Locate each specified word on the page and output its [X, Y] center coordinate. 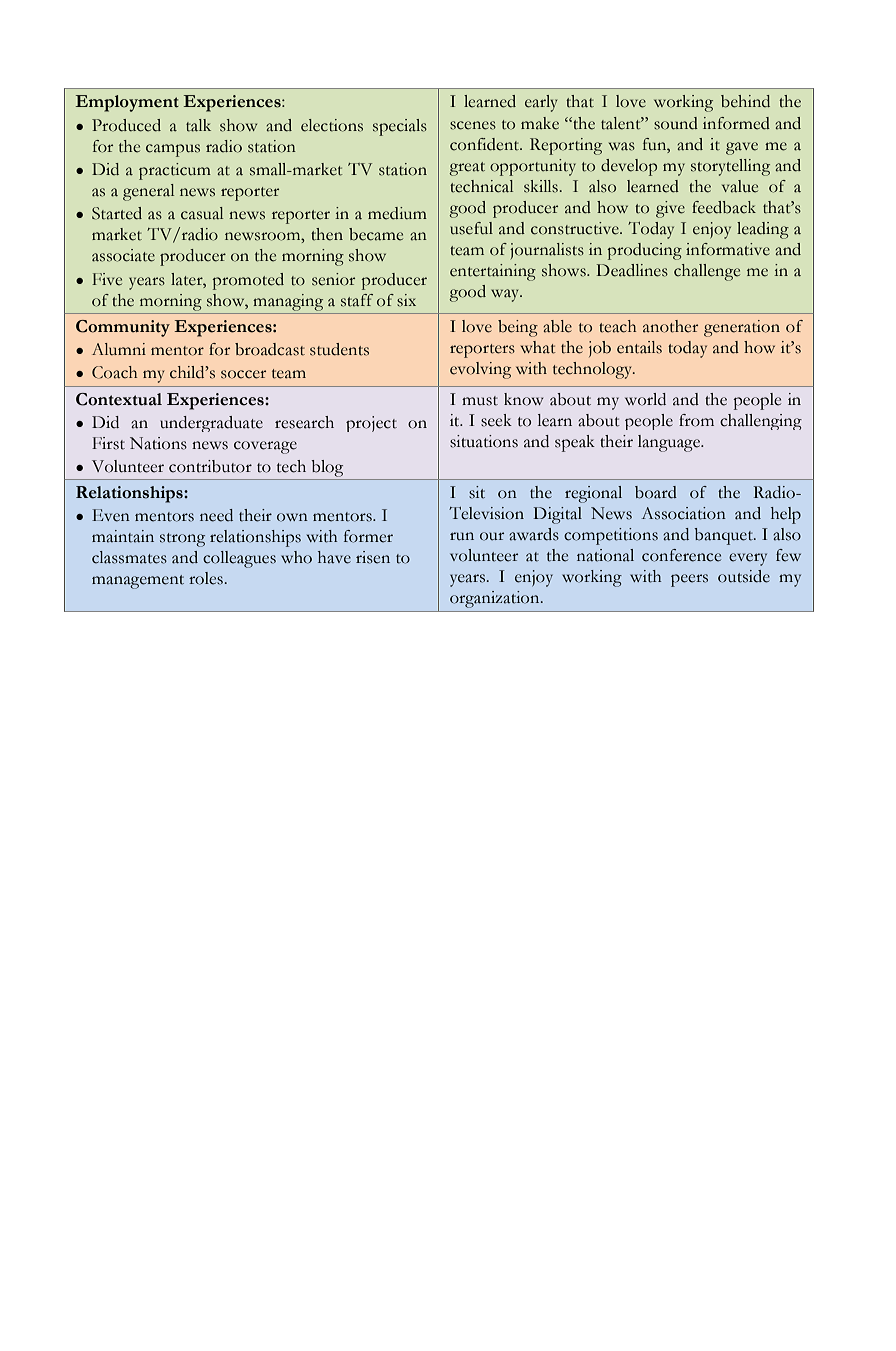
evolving [480, 370]
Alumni [119, 349]
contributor [210, 466]
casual [202, 213]
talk [198, 125]
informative [728, 249]
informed [736, 123]
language [670, 443]
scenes [473, 125]
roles [206, 578]
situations [484, 441]
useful [471, 228]
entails [639, 347]
